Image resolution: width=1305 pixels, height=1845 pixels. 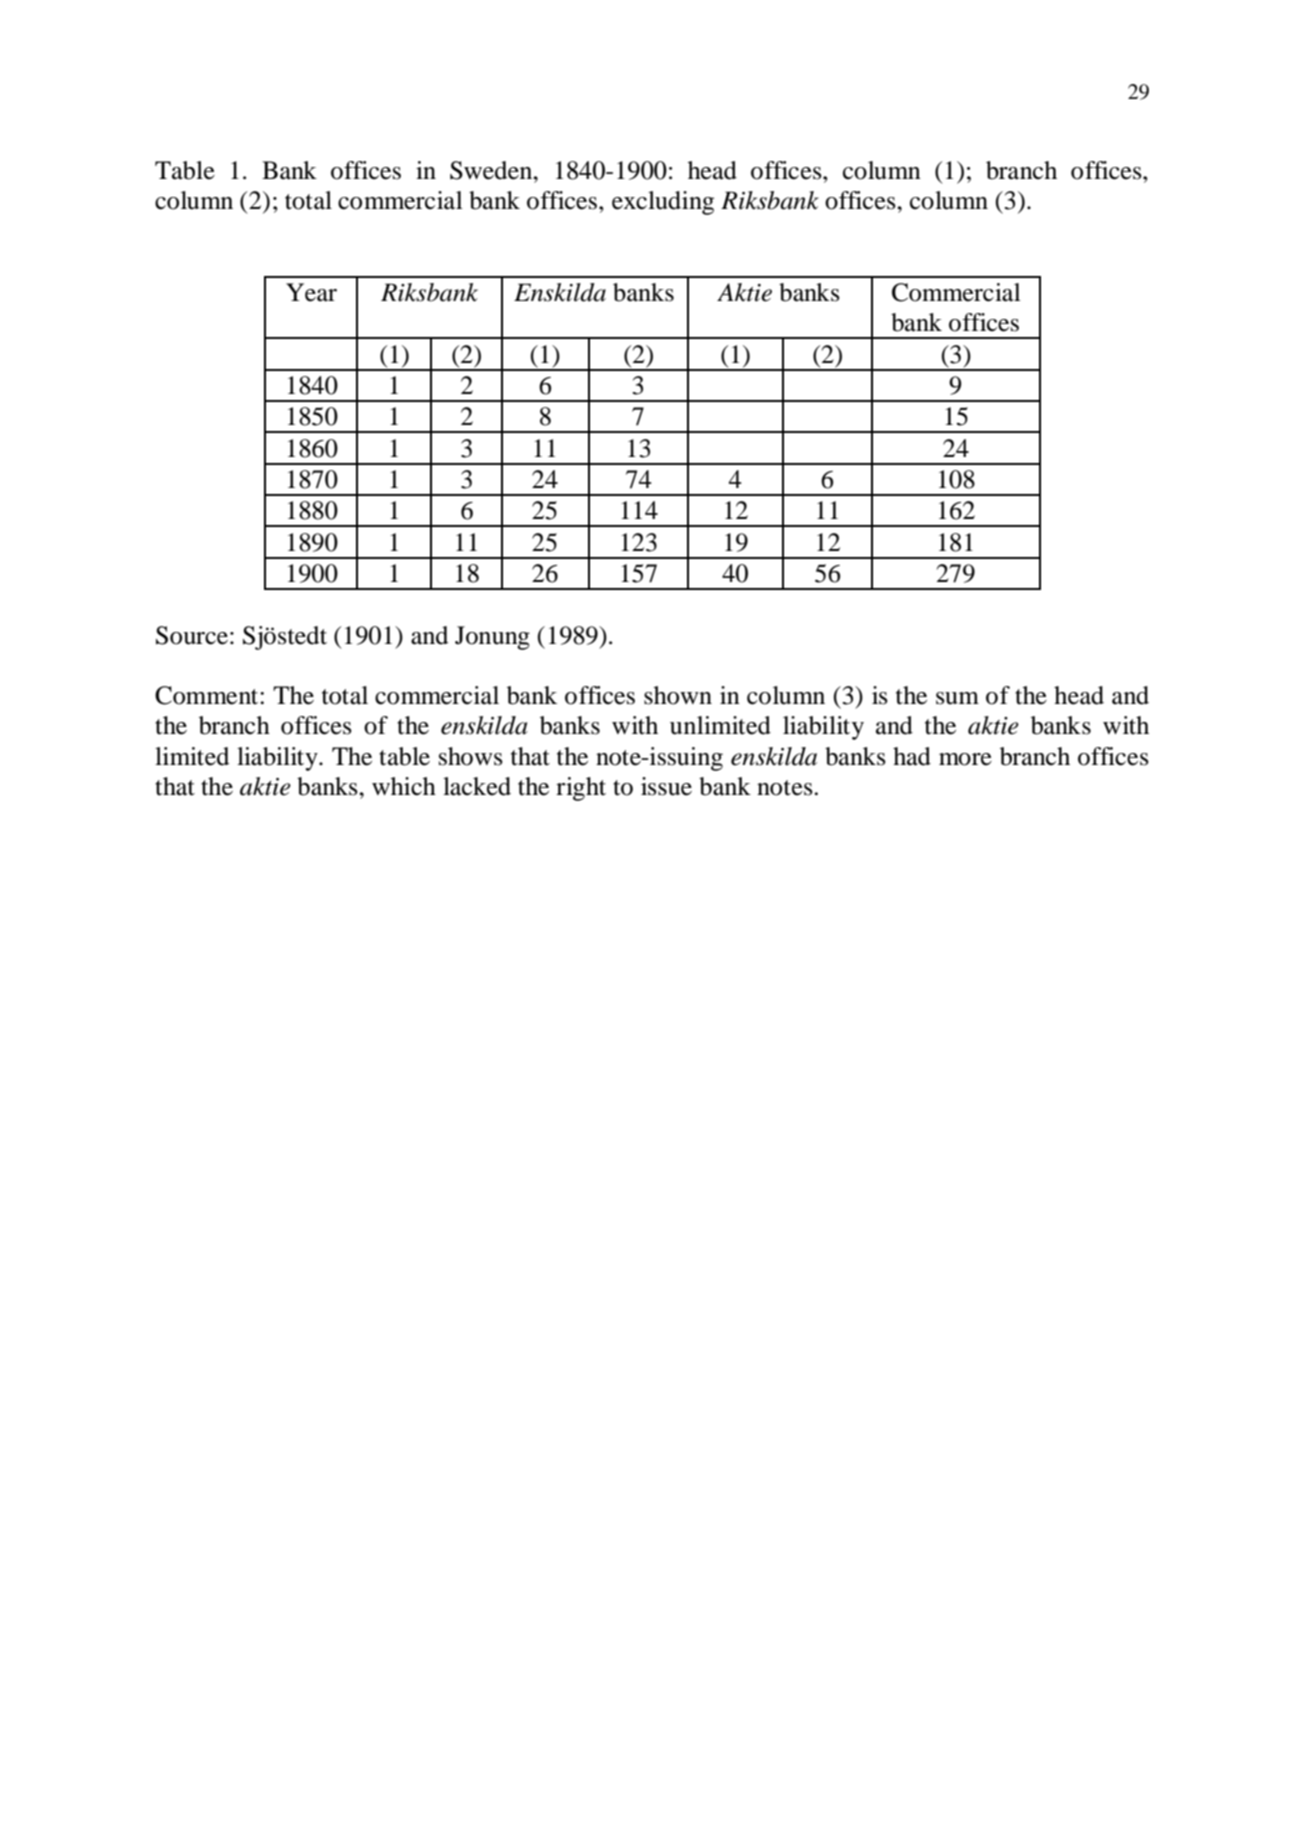 I want to click on more, so click(x=965, y=759).
